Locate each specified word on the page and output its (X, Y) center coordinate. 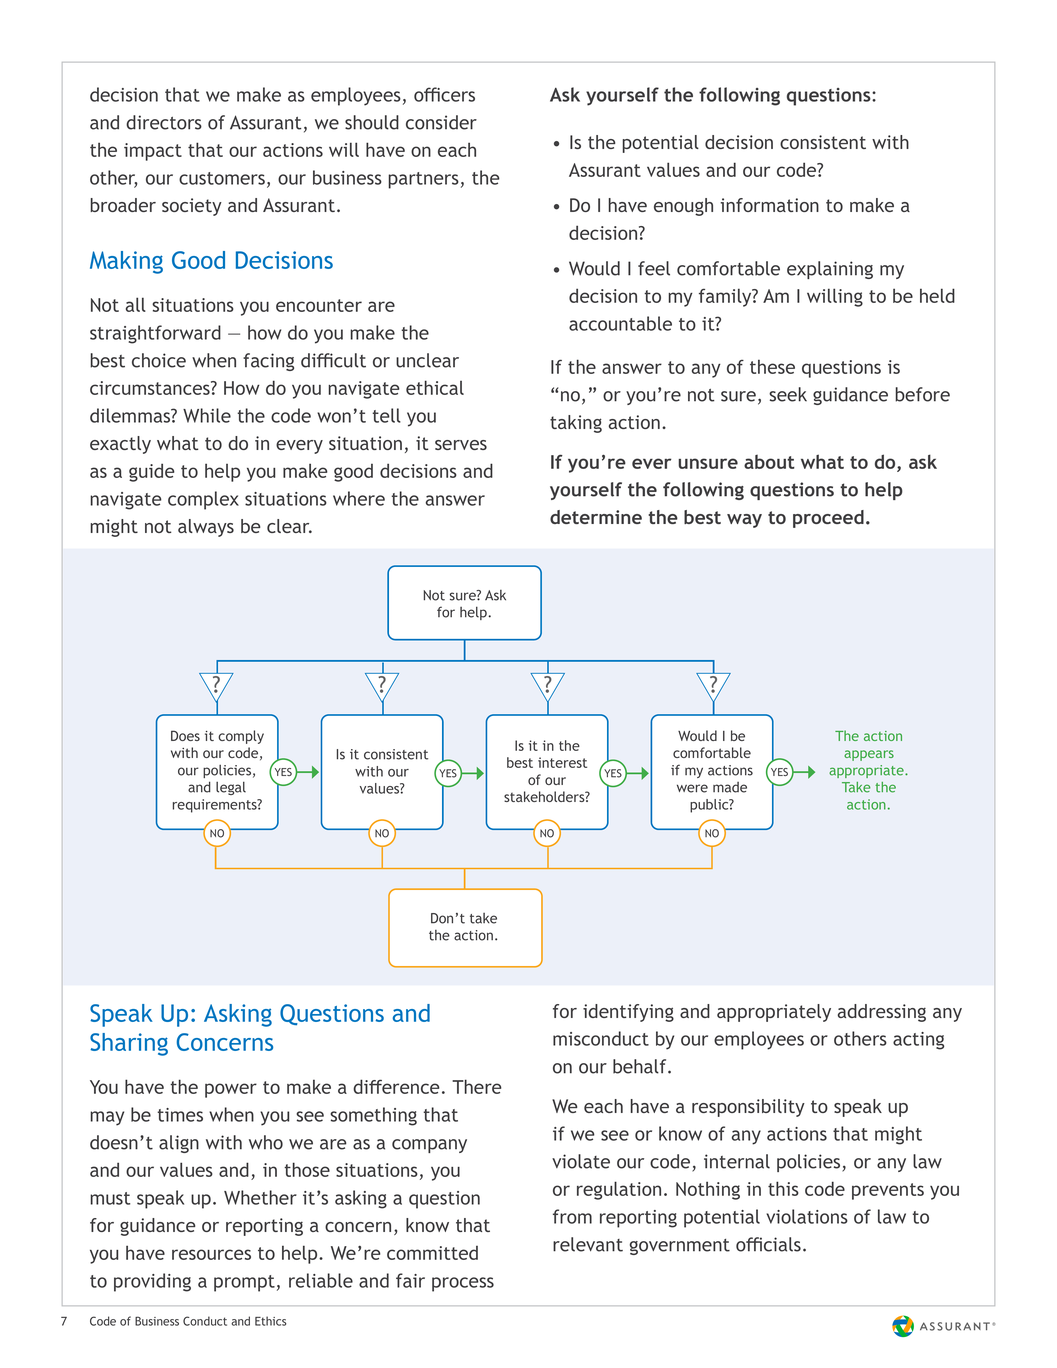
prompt (244, 1283)
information (770, 205)
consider (441, 122)
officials (768, 1244)
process (463, 1284)
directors (164, 122)
